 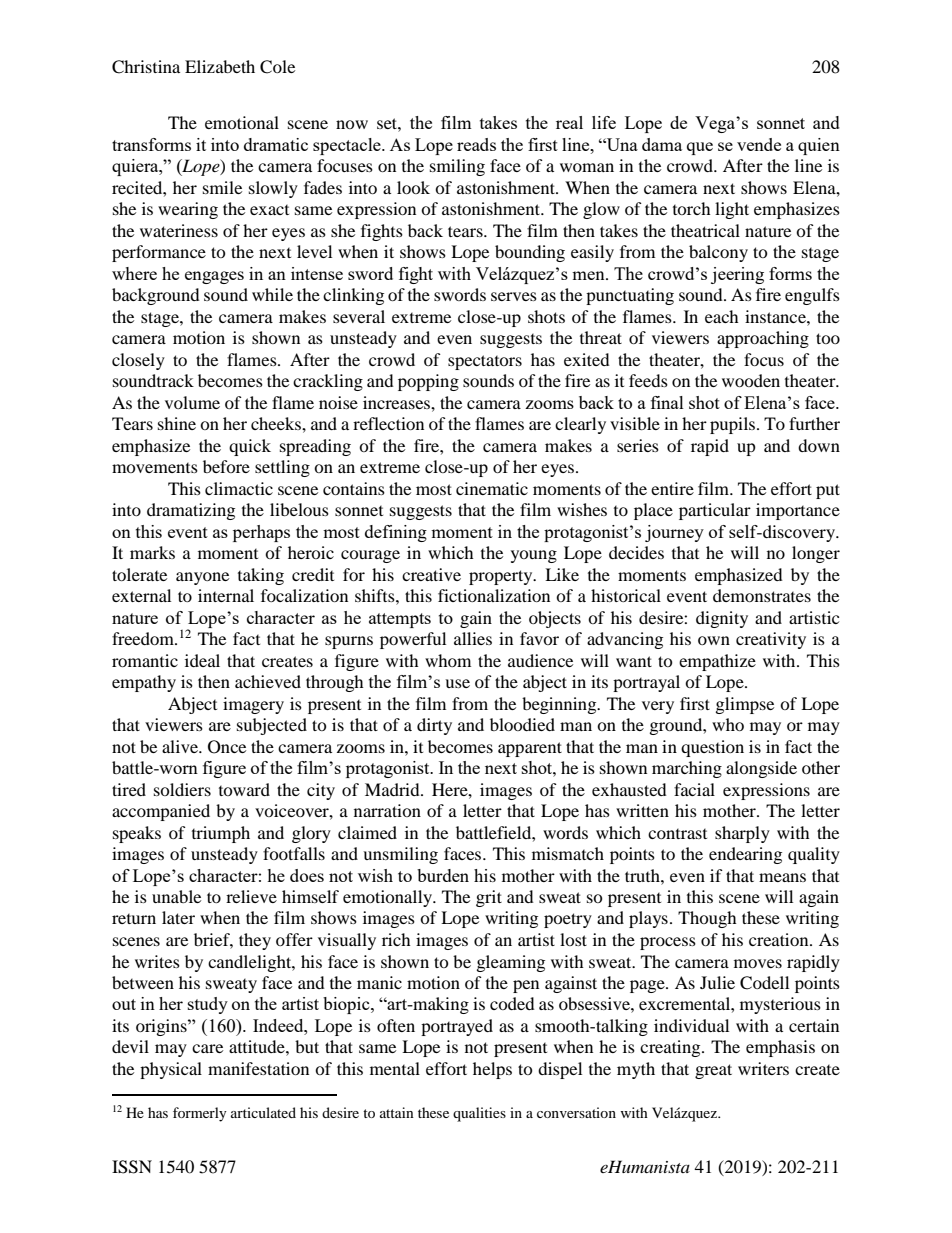 What do you see at coordinates (489, 898) in the screenshot?
I see `grit` at bounding box center [489, 898].
